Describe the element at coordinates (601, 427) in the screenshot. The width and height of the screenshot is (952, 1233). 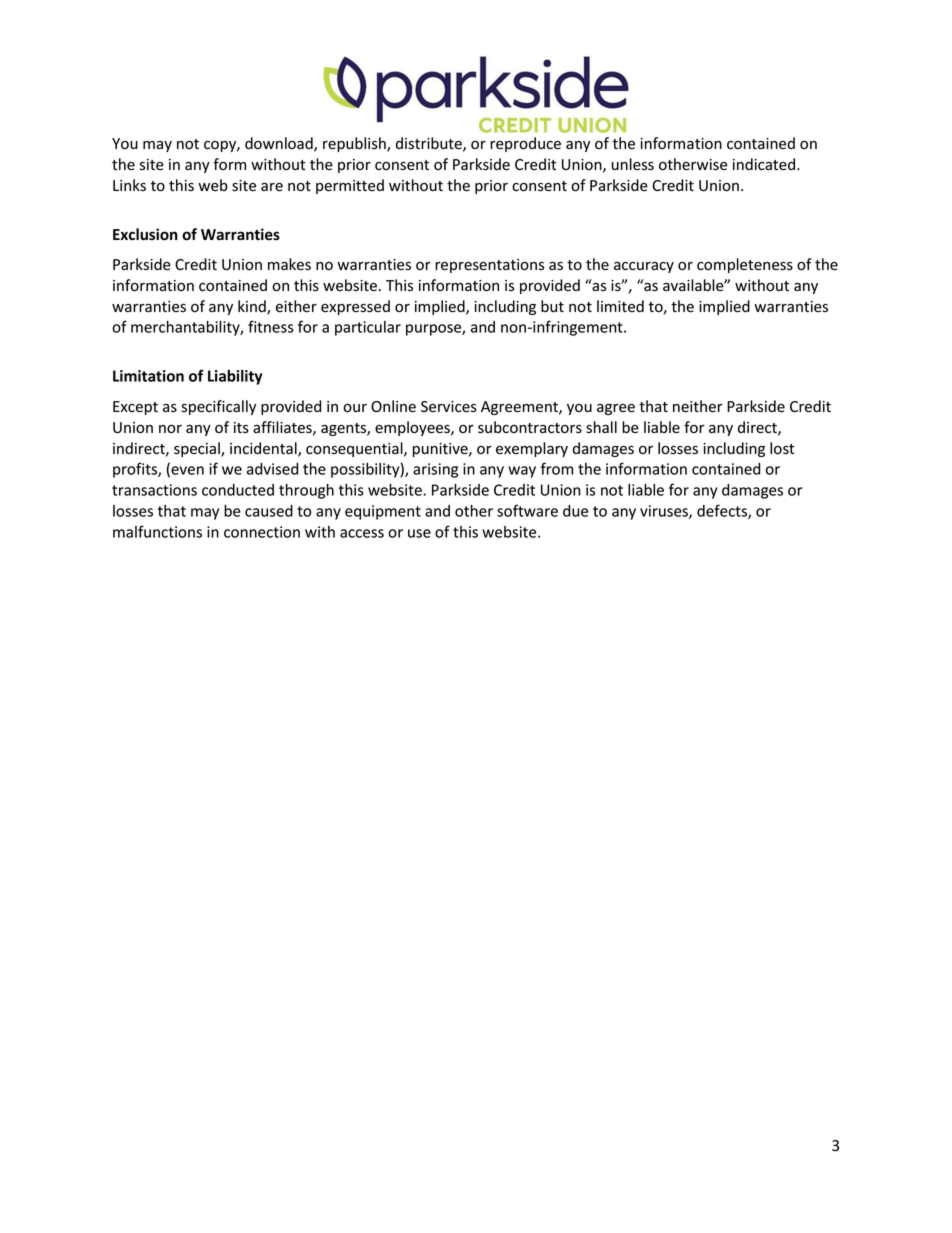
I see `shall` at that location.
